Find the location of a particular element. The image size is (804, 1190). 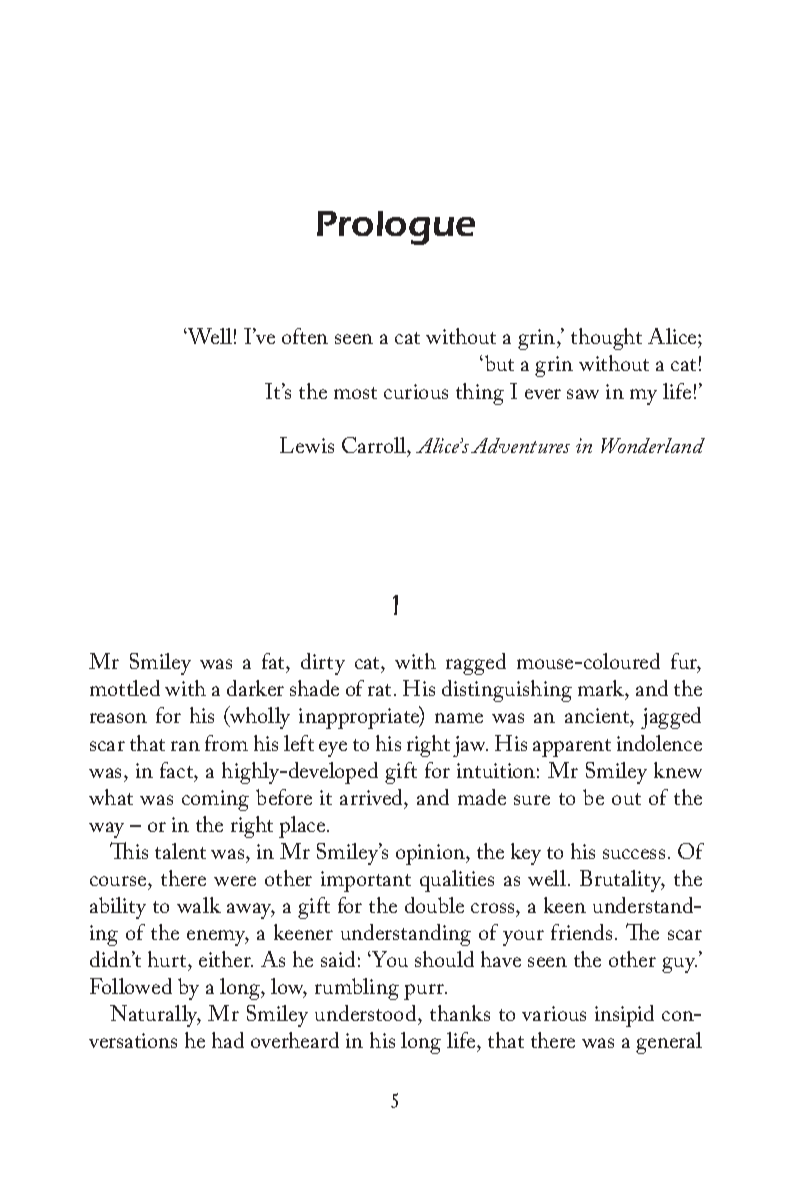

insipid is located at coordinates (624, 1016).
